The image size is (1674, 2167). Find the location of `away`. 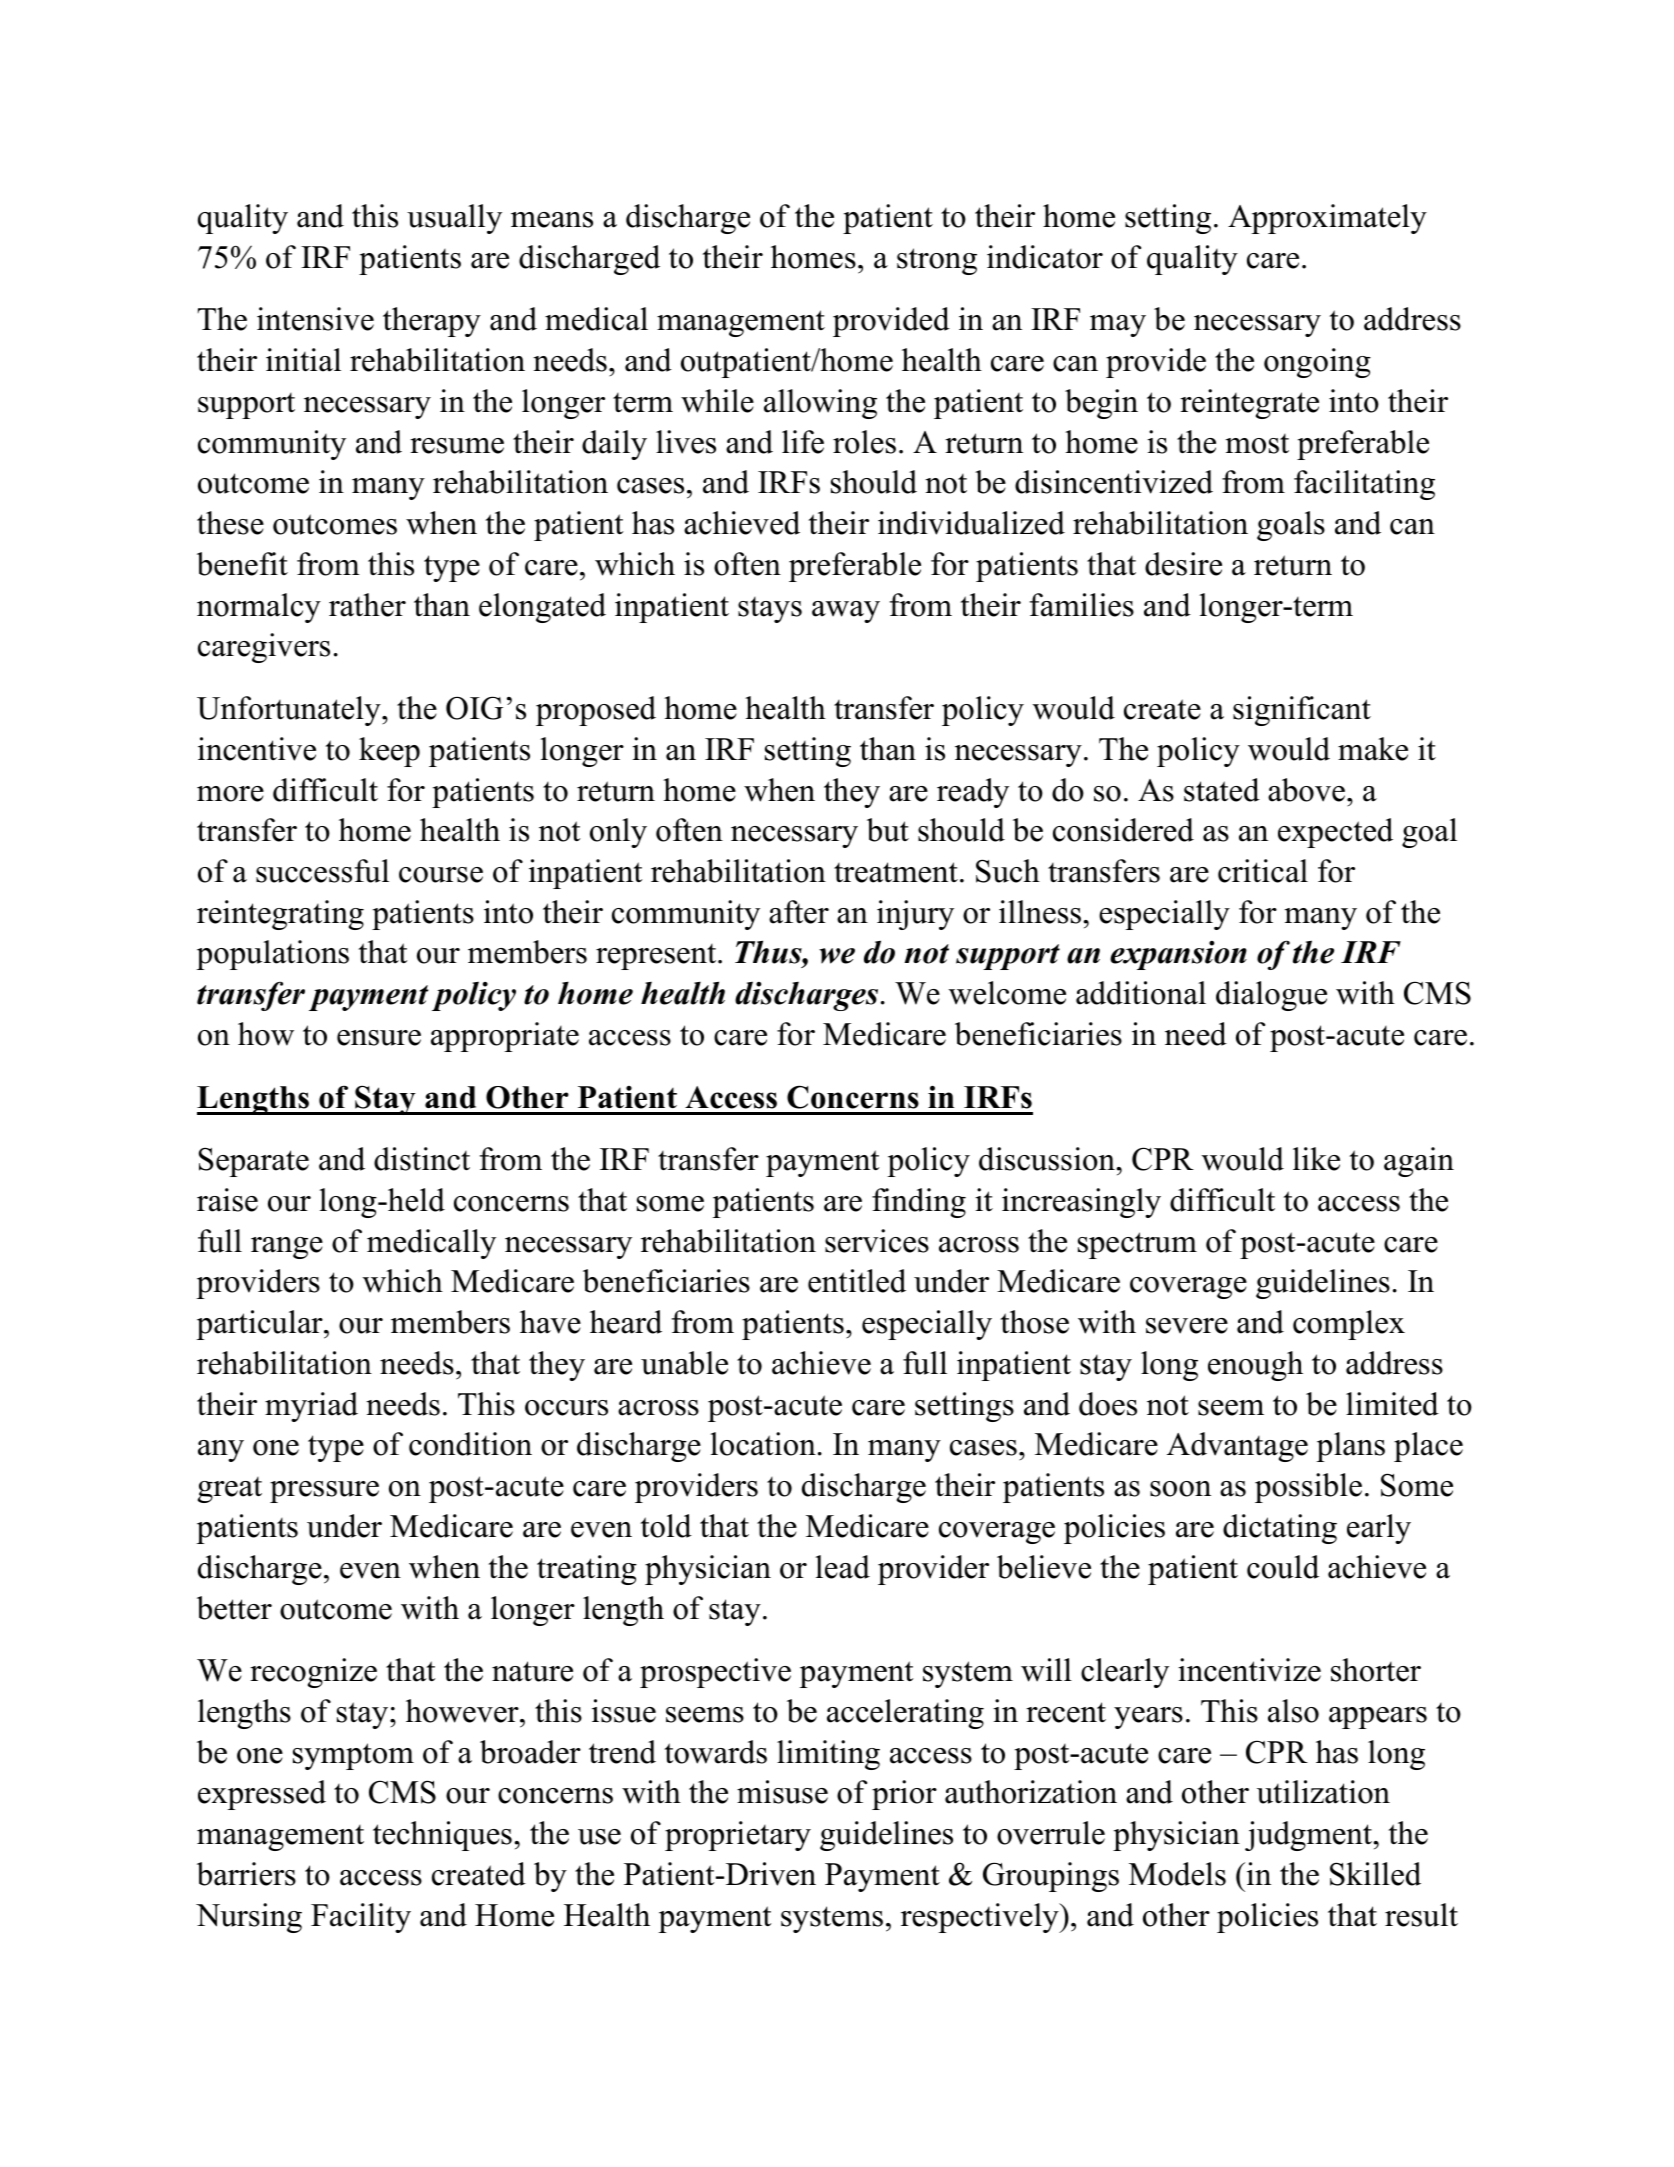

away is located at coordinates (846, 612).
